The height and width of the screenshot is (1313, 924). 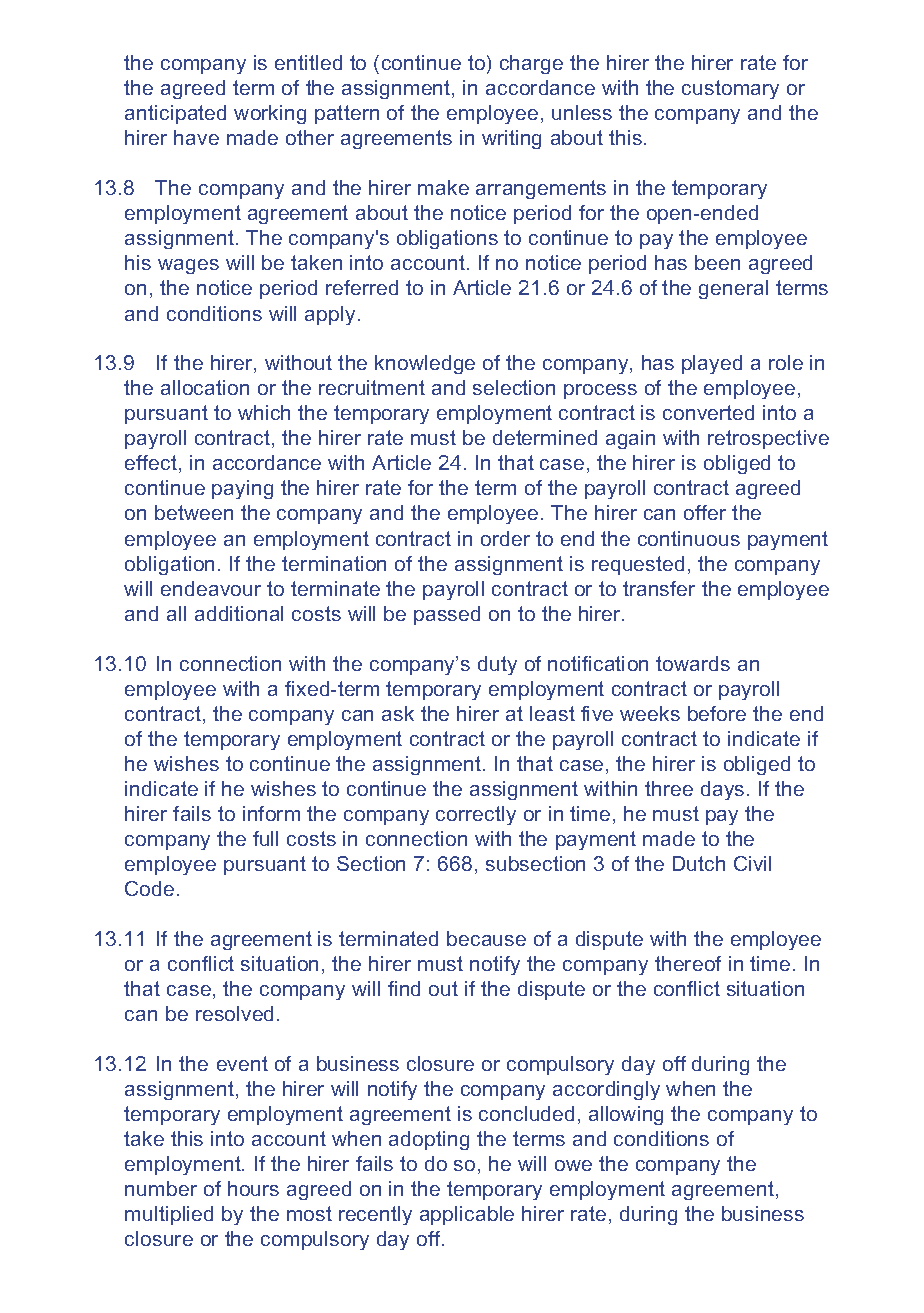 I want to click on hours, so click(x=253, y=1188).
